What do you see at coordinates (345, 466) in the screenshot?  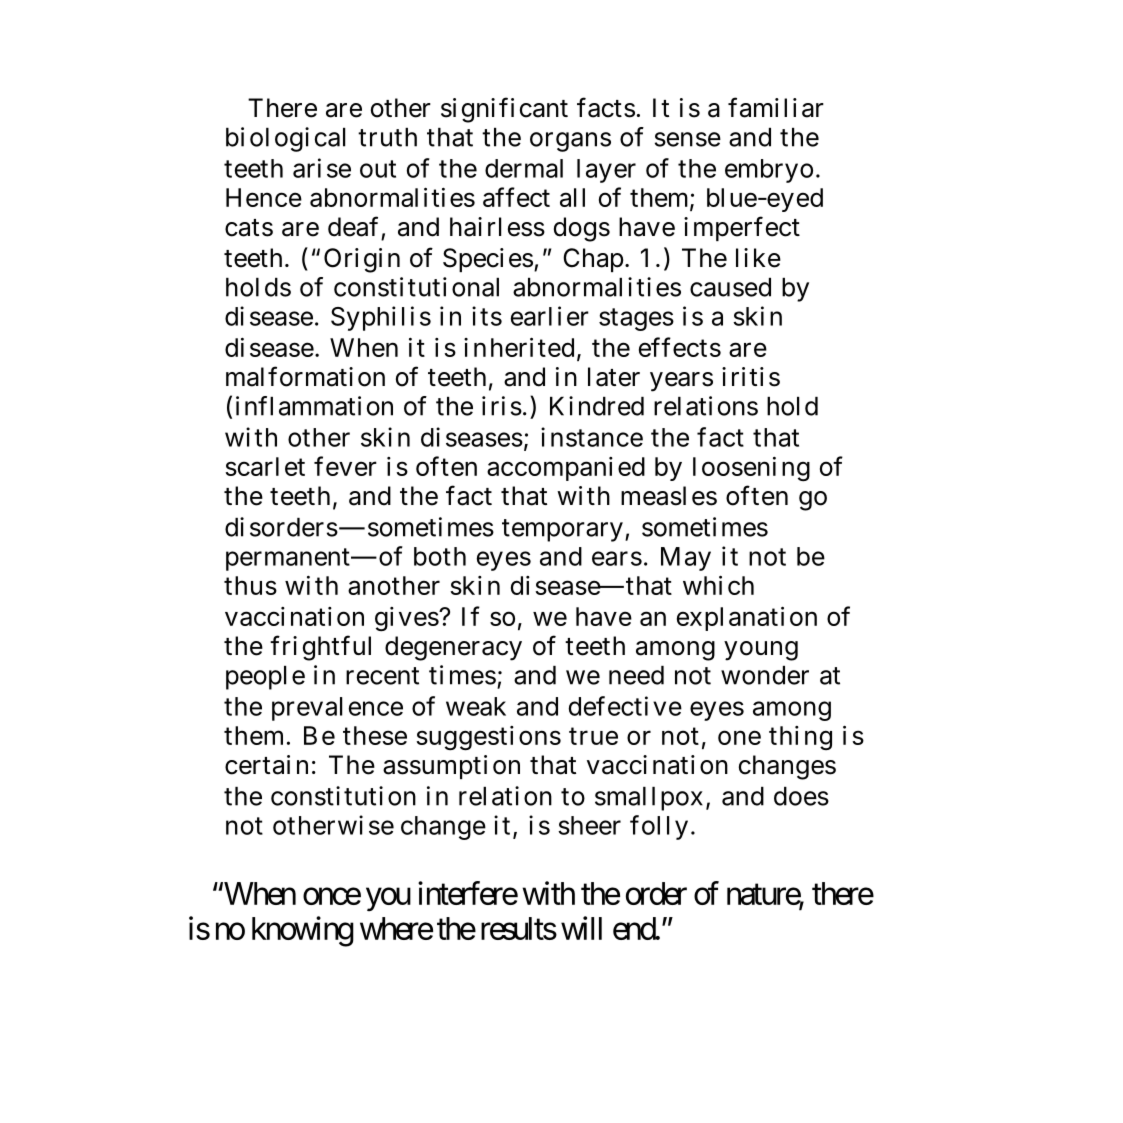 I see `fever` at bounding box center [345, 466].
